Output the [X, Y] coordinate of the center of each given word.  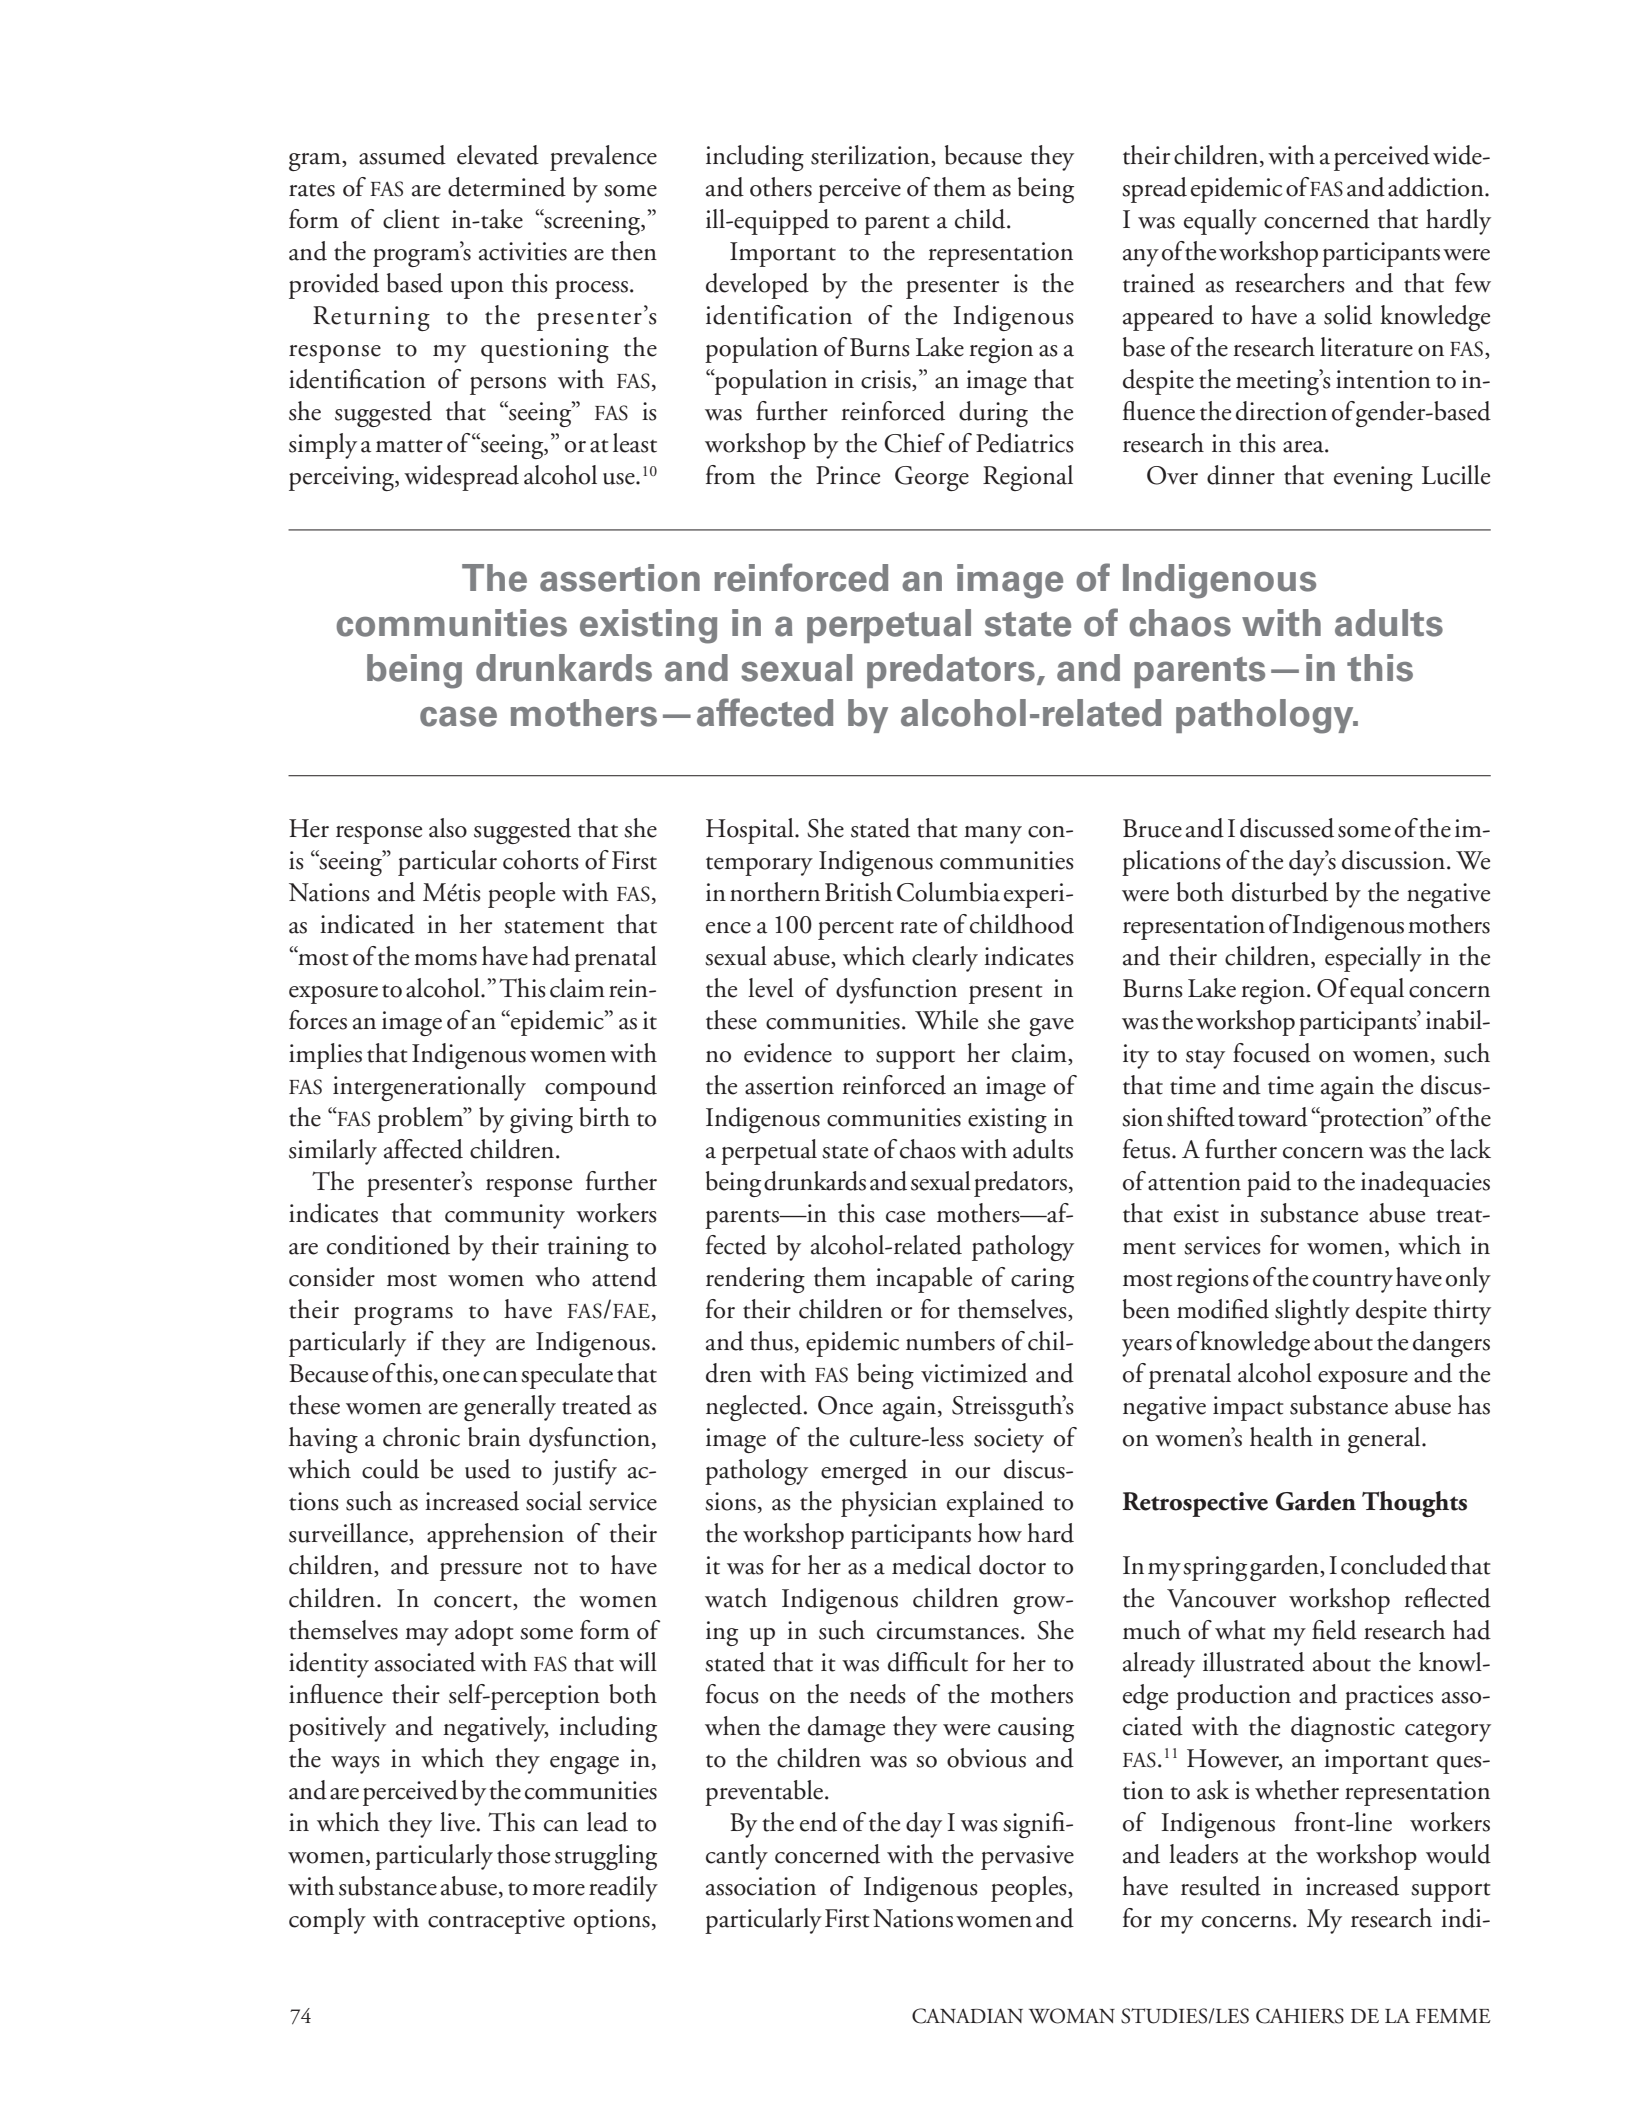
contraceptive [496, 1921]
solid [1348, 315]
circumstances [948, 1630]
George [932, 478]
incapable [924, 1280]
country [1353, 1283]
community [505, 1216]
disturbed [1280, 892]
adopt [484, 1633]
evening [1373, 478]
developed [757, 286]
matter [409, 446]
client [411, 219]
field [1334, 1630]
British [859, 892]
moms [445, 960]
